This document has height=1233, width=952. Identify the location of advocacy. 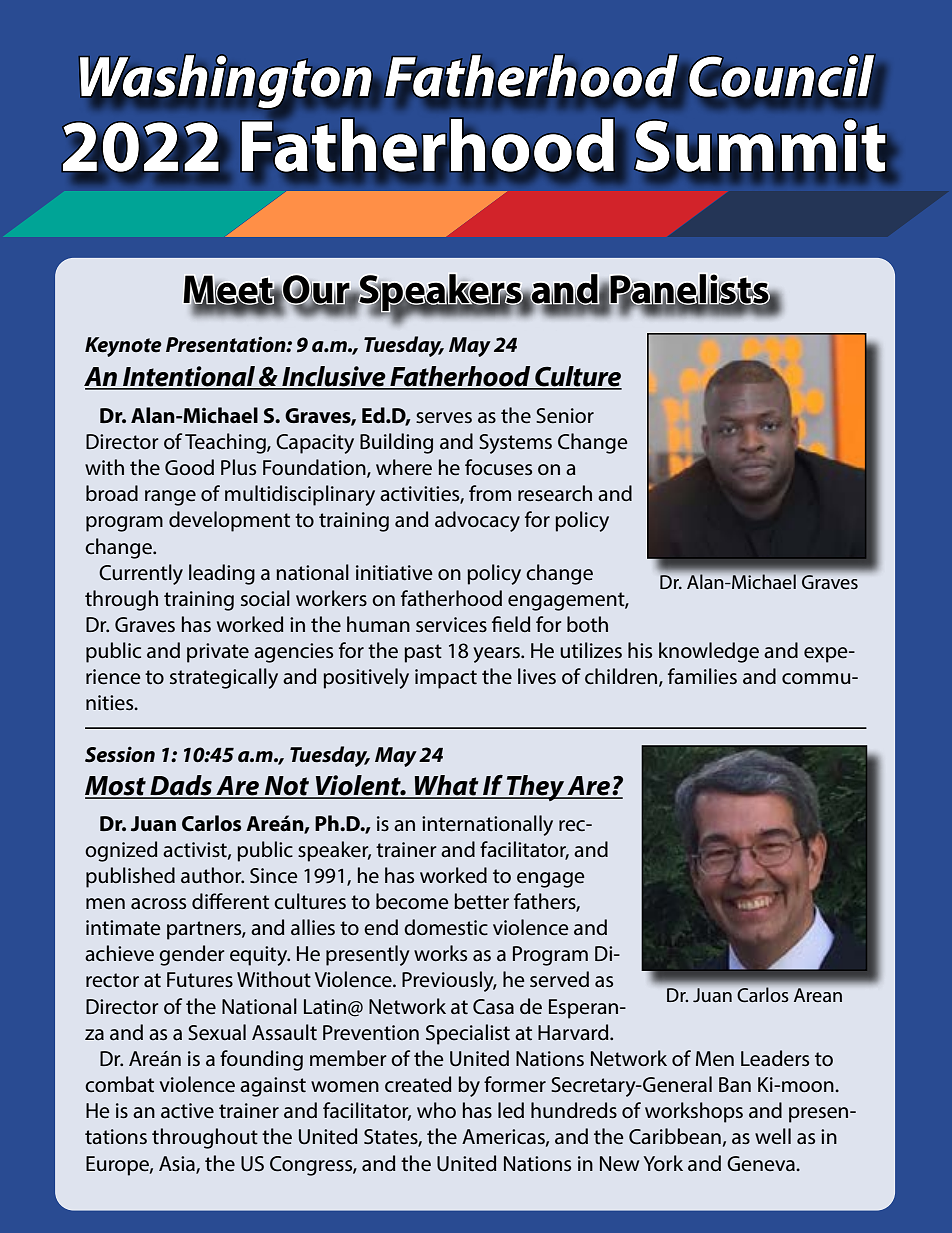
(477, 521).
